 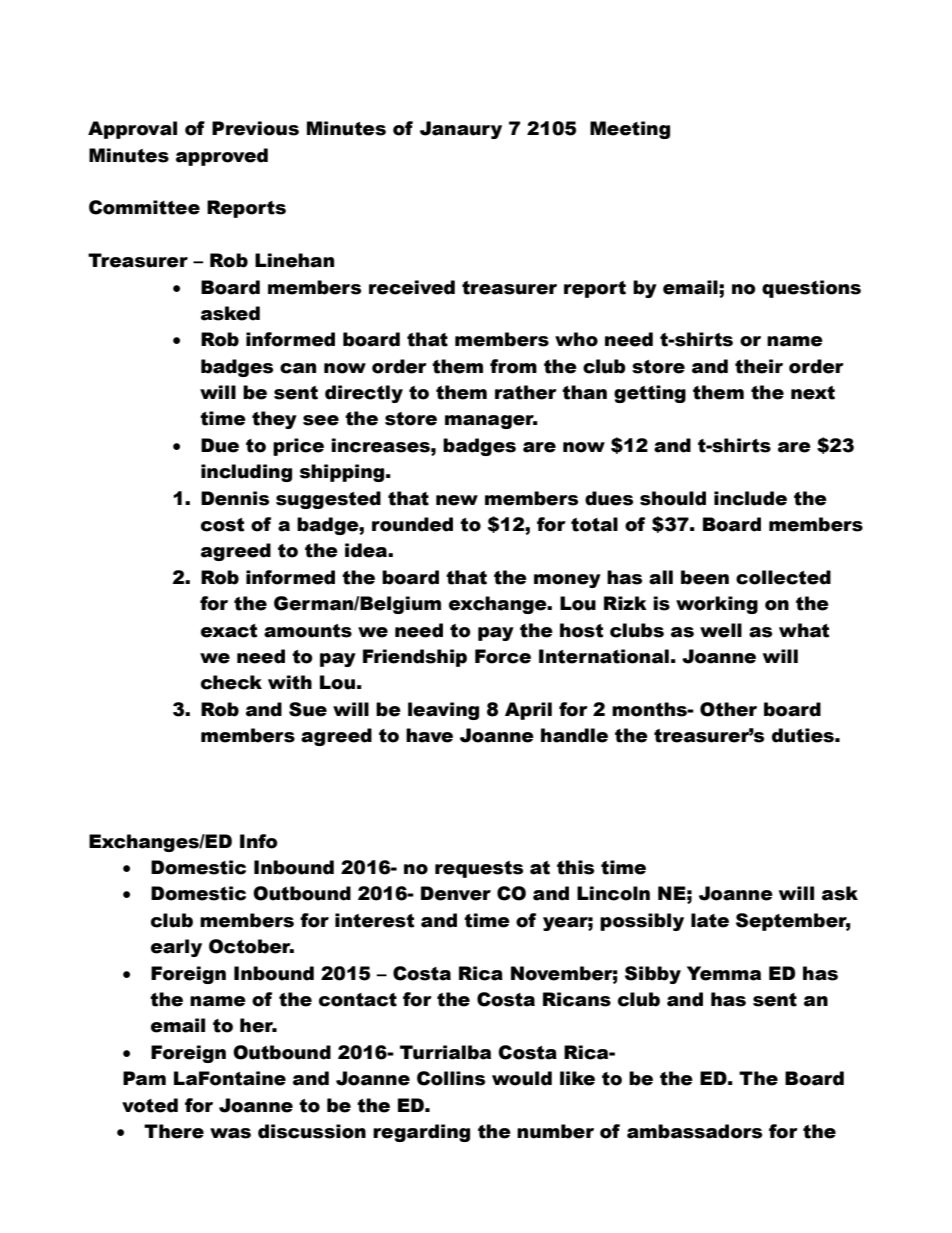 What do you see at coordinates (759, 366) in the screenshot?
I see `their` at bounding box center [759, 366].
